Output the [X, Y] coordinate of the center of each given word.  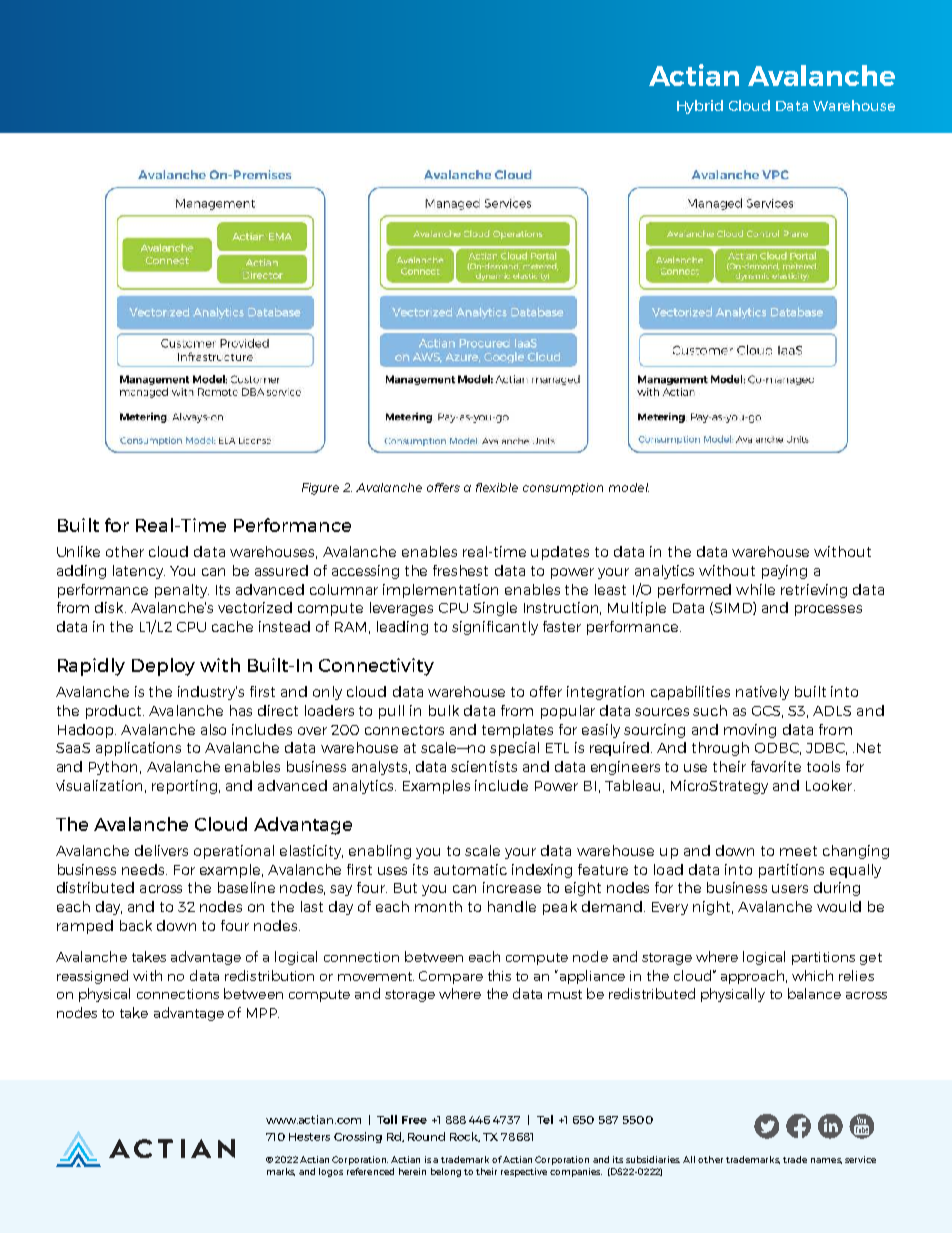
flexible [497, 487]
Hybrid [700, 107]
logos [331, 1172]
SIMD [733, 608]
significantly [495, 628]
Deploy [163, 667]
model [629, 487]
